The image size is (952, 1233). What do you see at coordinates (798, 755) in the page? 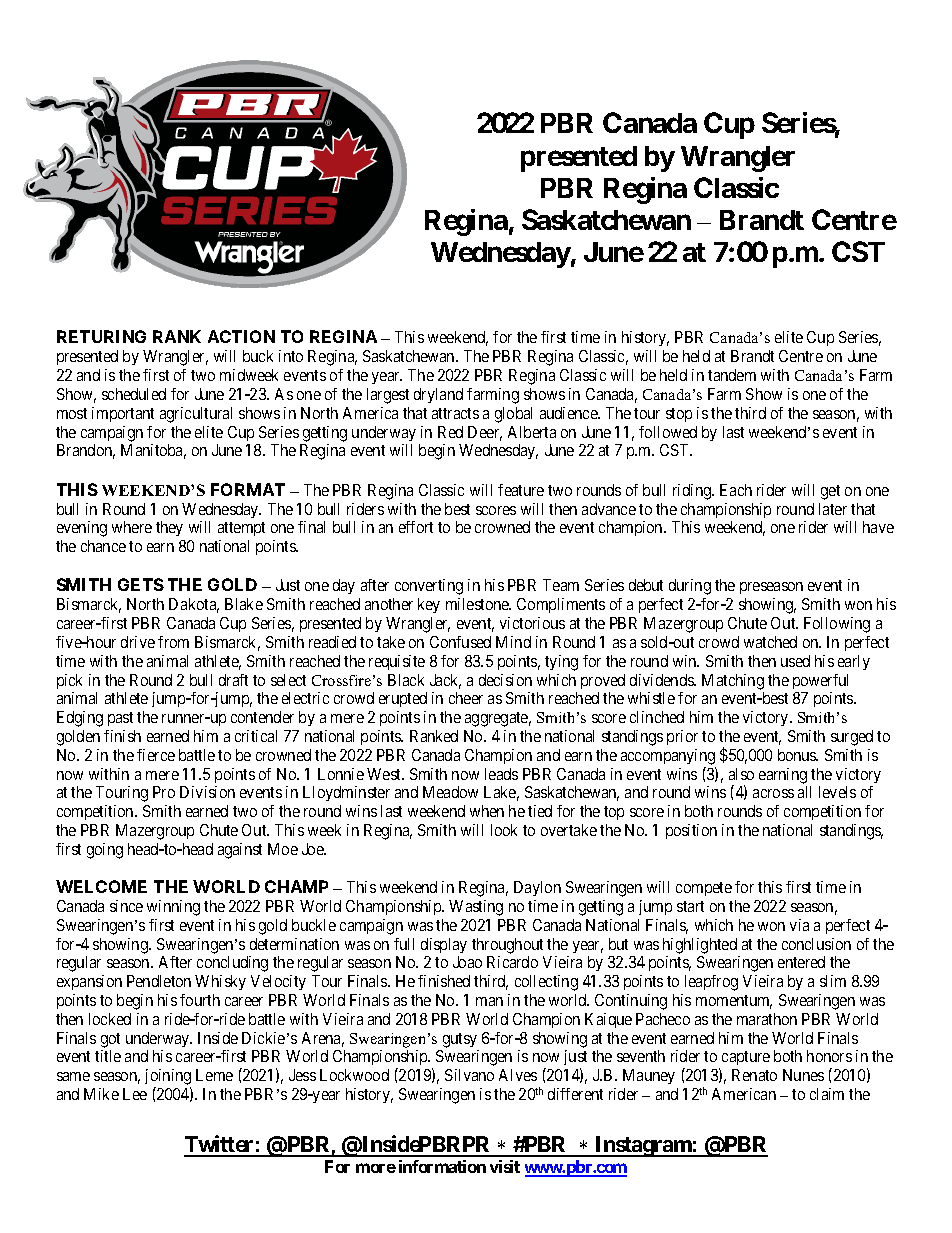
I see `bonus` at bounding box center [798, 755].
